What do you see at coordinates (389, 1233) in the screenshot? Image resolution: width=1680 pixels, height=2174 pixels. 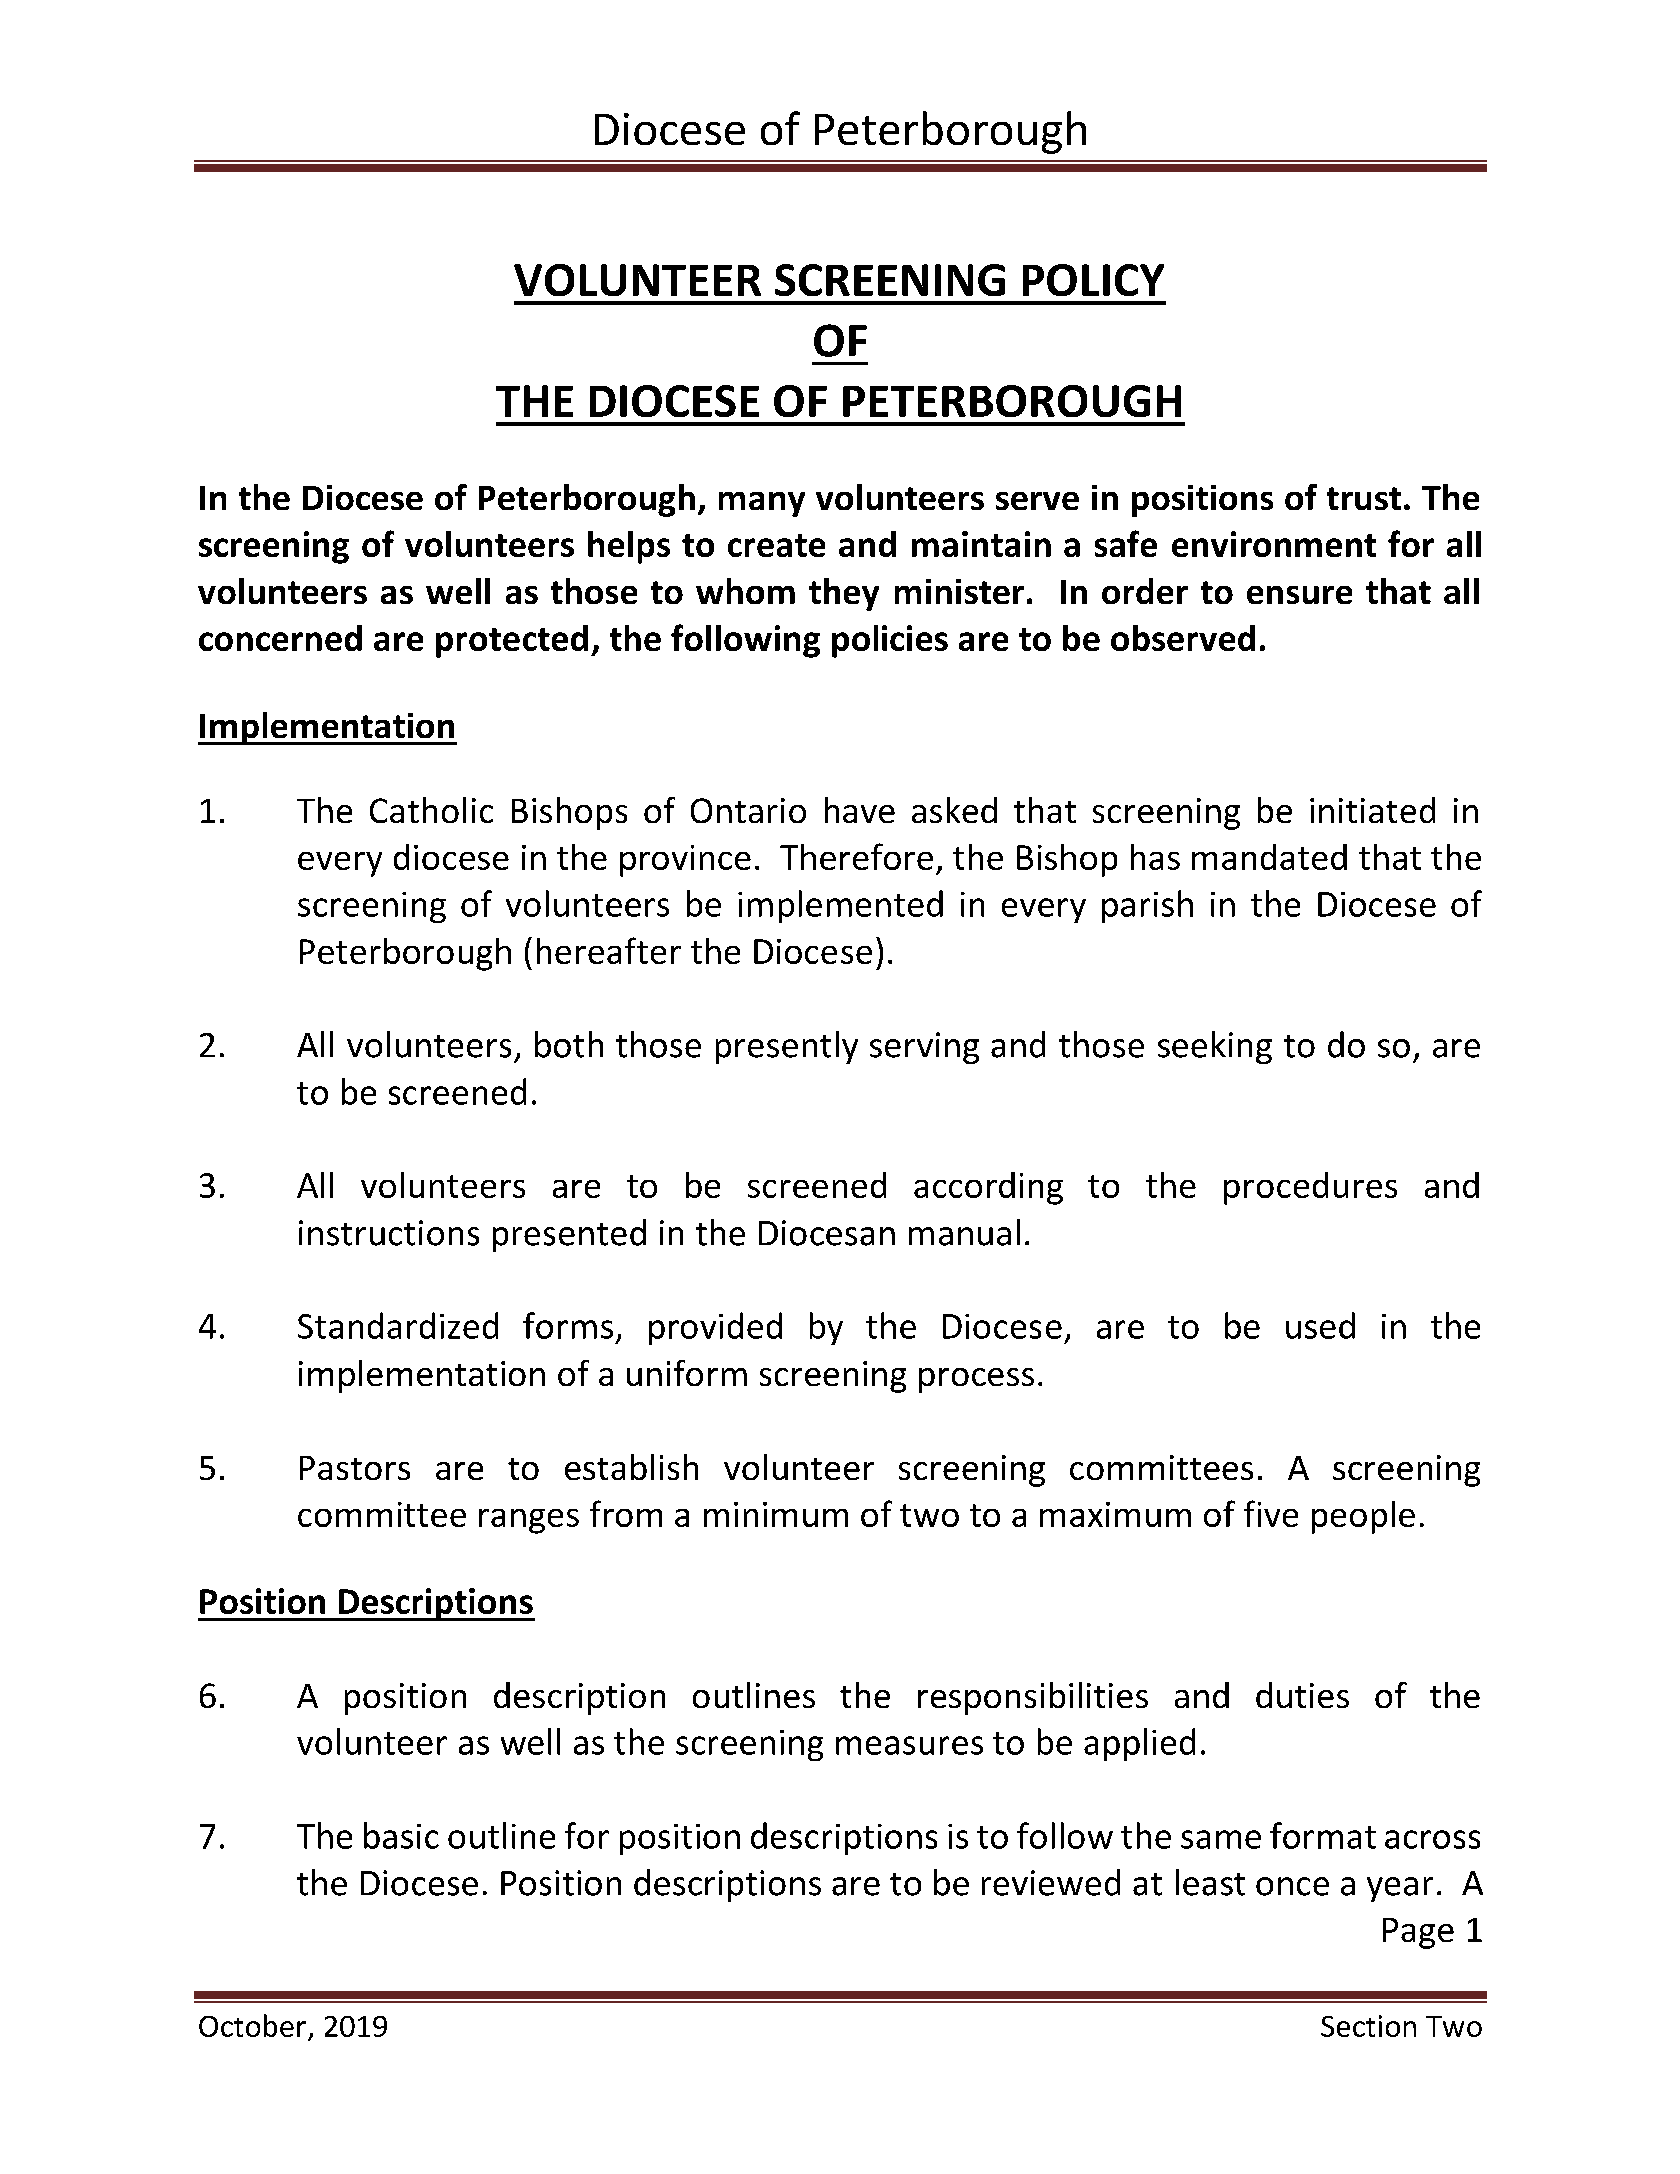 I see `instructions` at bounding box center [389, 1233].
